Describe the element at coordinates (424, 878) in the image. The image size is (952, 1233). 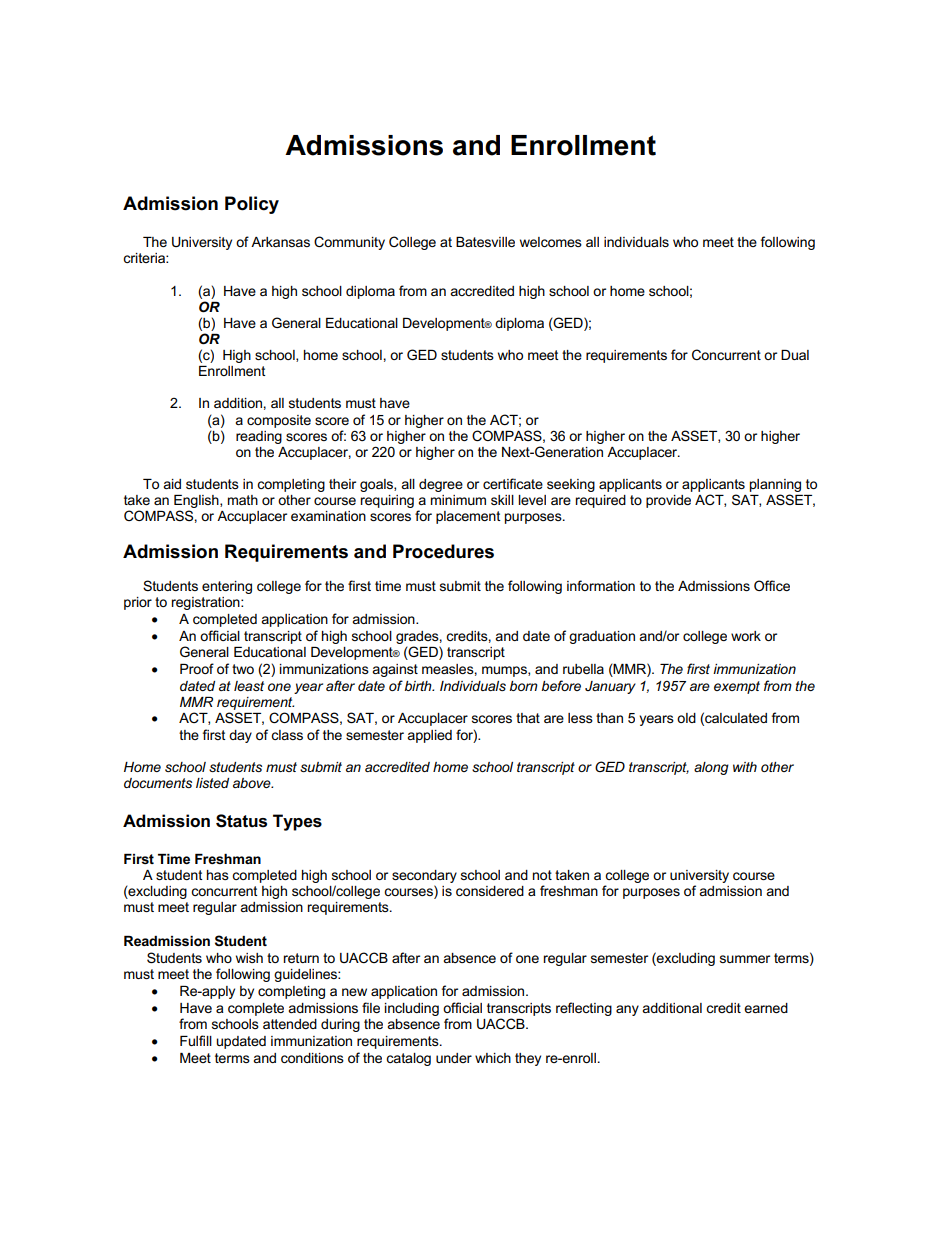
I see `secondary` at that location.
